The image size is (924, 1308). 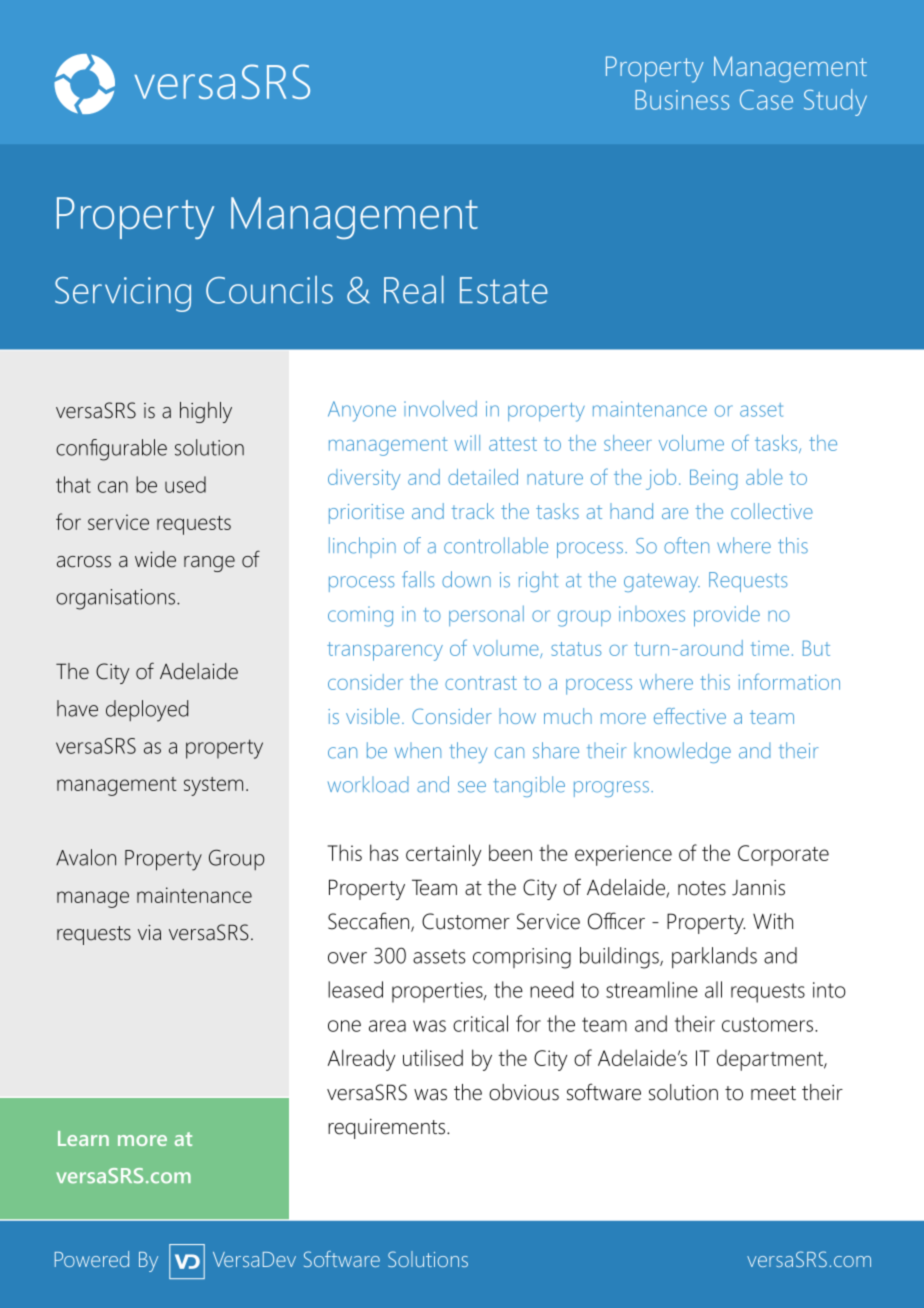 What do you see at coordinates (92, 1259) in the screenshot?
I see `Powered` at bounding box center [92, 1259].
